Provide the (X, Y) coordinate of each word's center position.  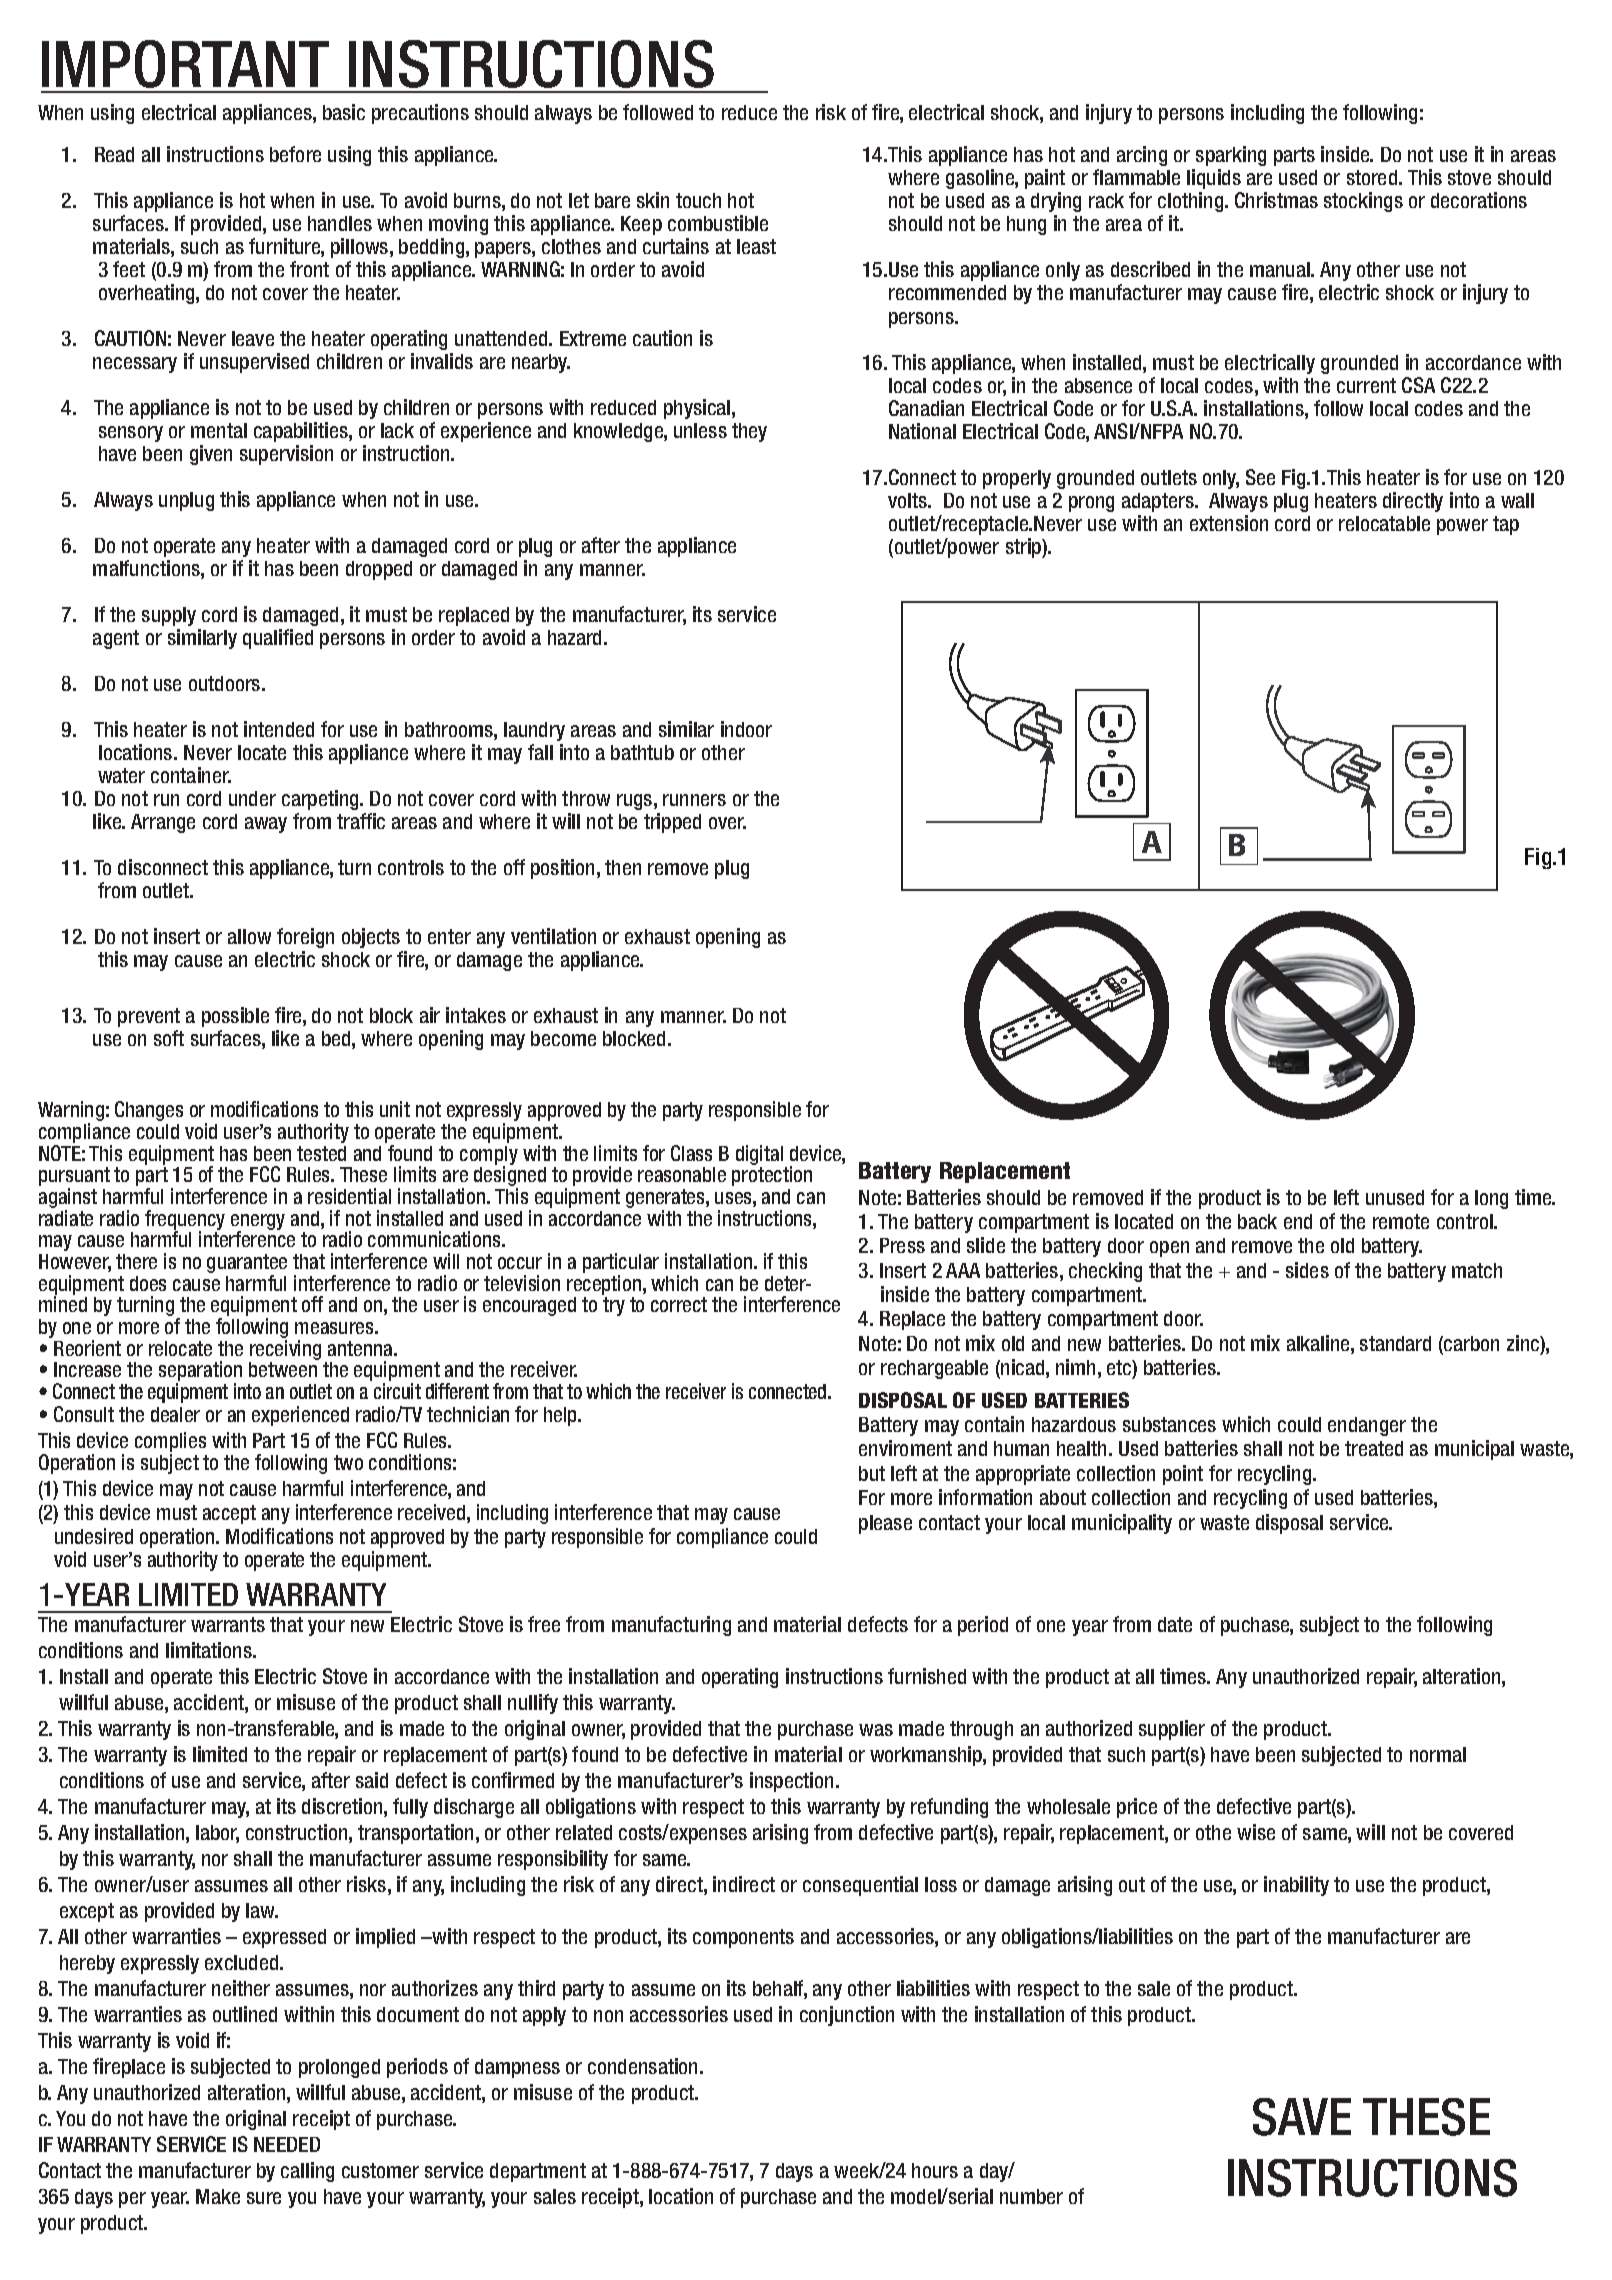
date (1175, 1624)
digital (761, 1156)
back (1257, 1221)
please (885, 1524)
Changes (149, 1111)
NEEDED (287, 2144)
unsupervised (254, 363)
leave (253, 338)
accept (229, 1514)
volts (909, 500)
